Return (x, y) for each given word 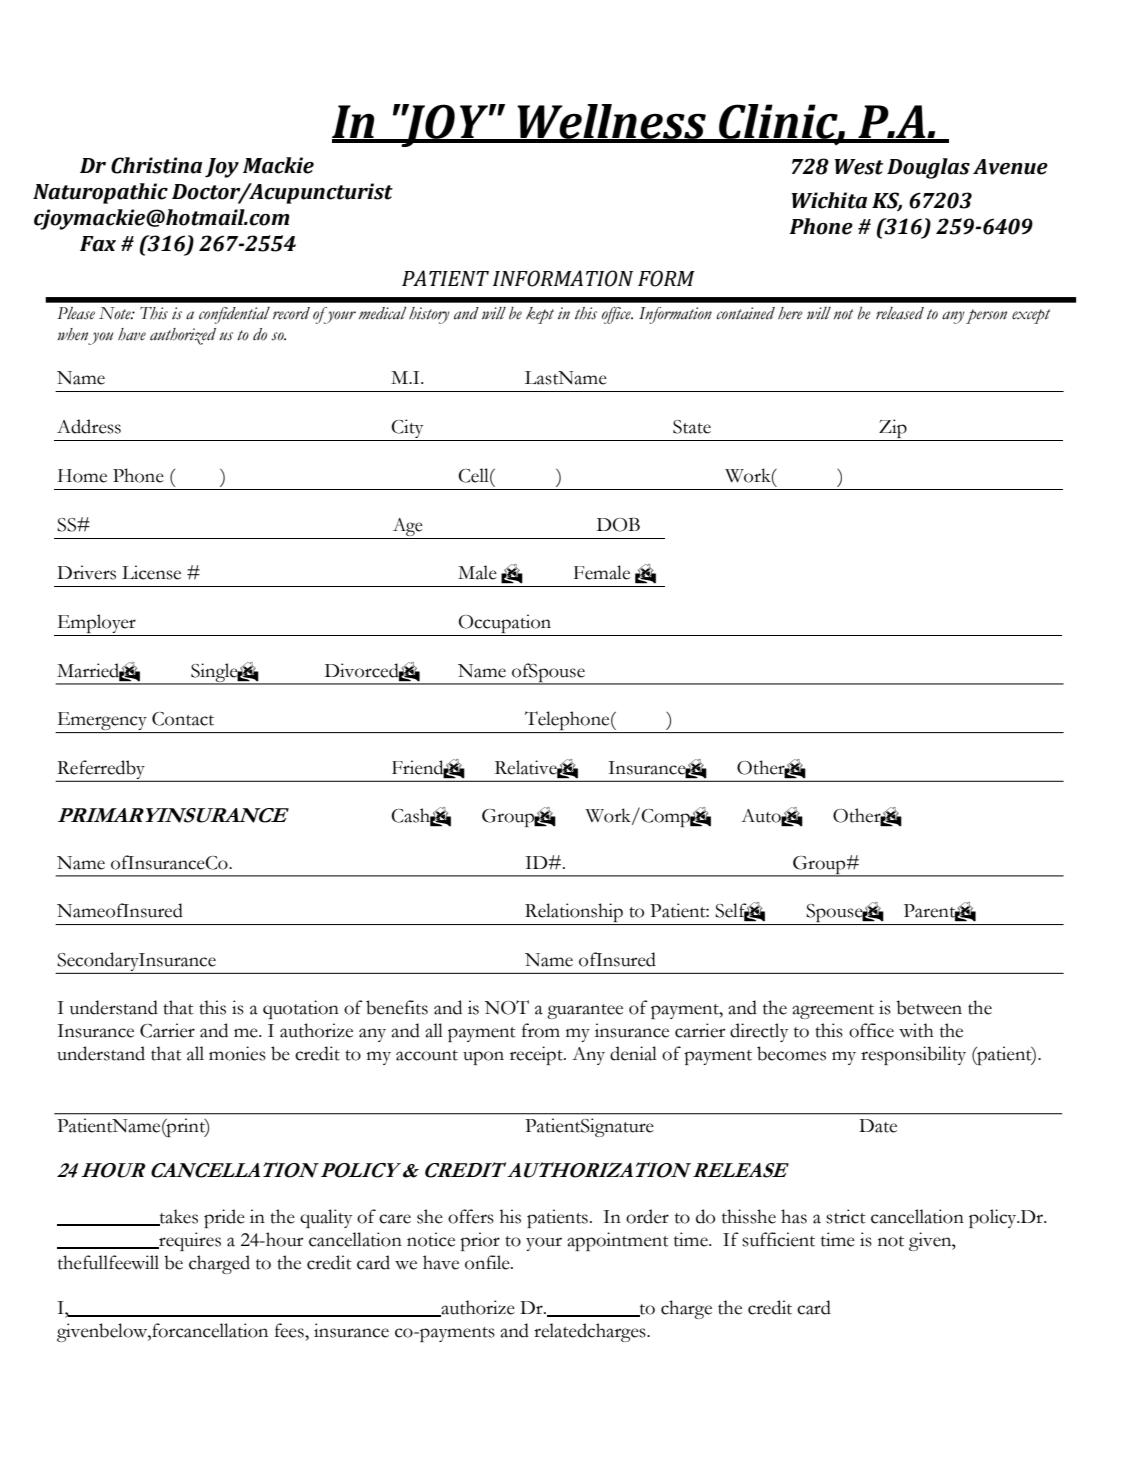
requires (189, 1241)
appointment (618, 1241)
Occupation (505, 625)
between (929, 1007)
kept (540, 315)
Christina (156, 165)
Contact (183, 719)
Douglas (928, 168)
